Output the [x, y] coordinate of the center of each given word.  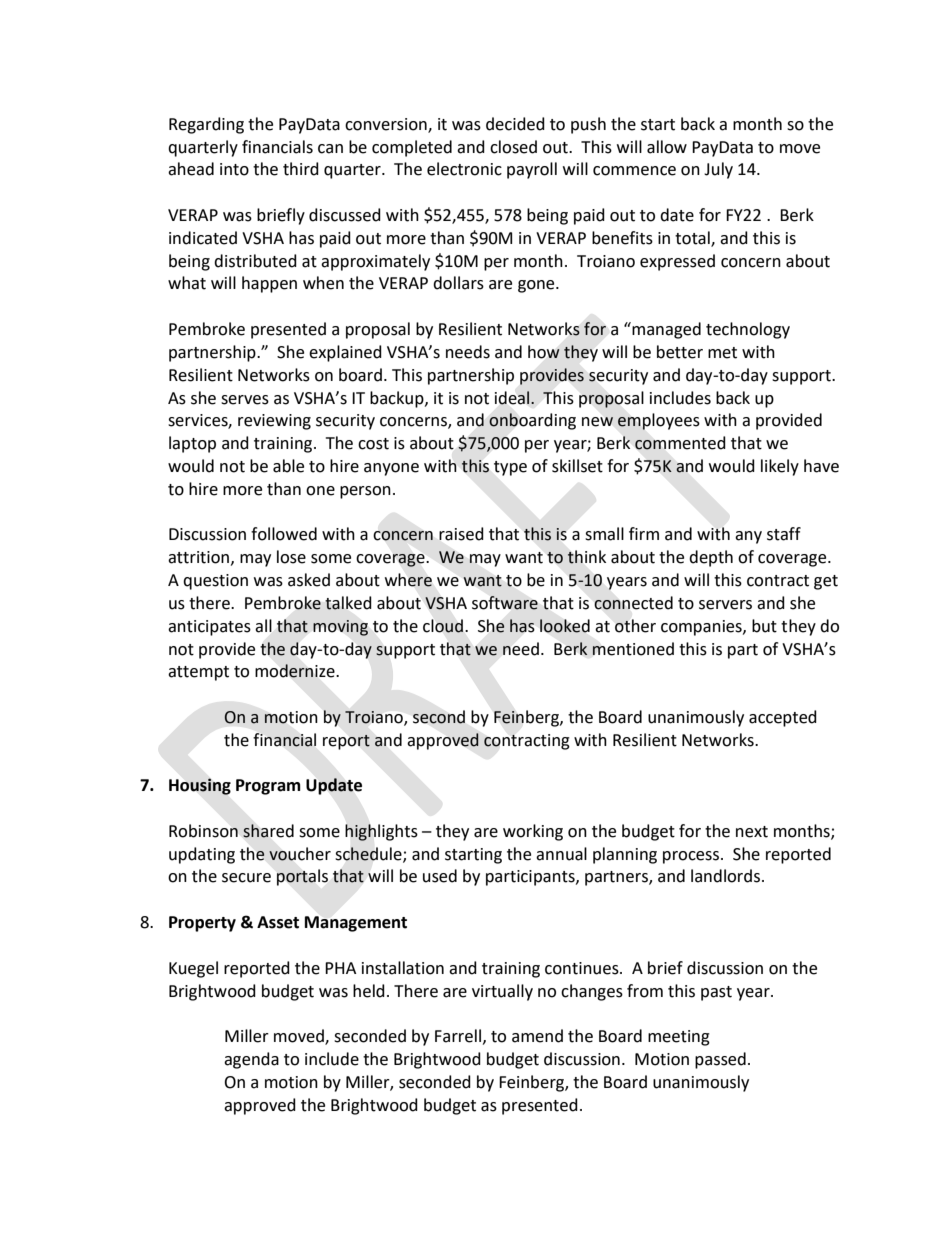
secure [246, 878]
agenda [251, 1060]
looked [565, 626]
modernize [296, 671]
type [510, 468]
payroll [532, 170]
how [544, 352]
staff [784, 534]
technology [748, 330]
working [533, 832]
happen [269, 284]
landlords [725, 876]
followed [284, 534]
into [234, 169]
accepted [783, 718]
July [718, 170]
